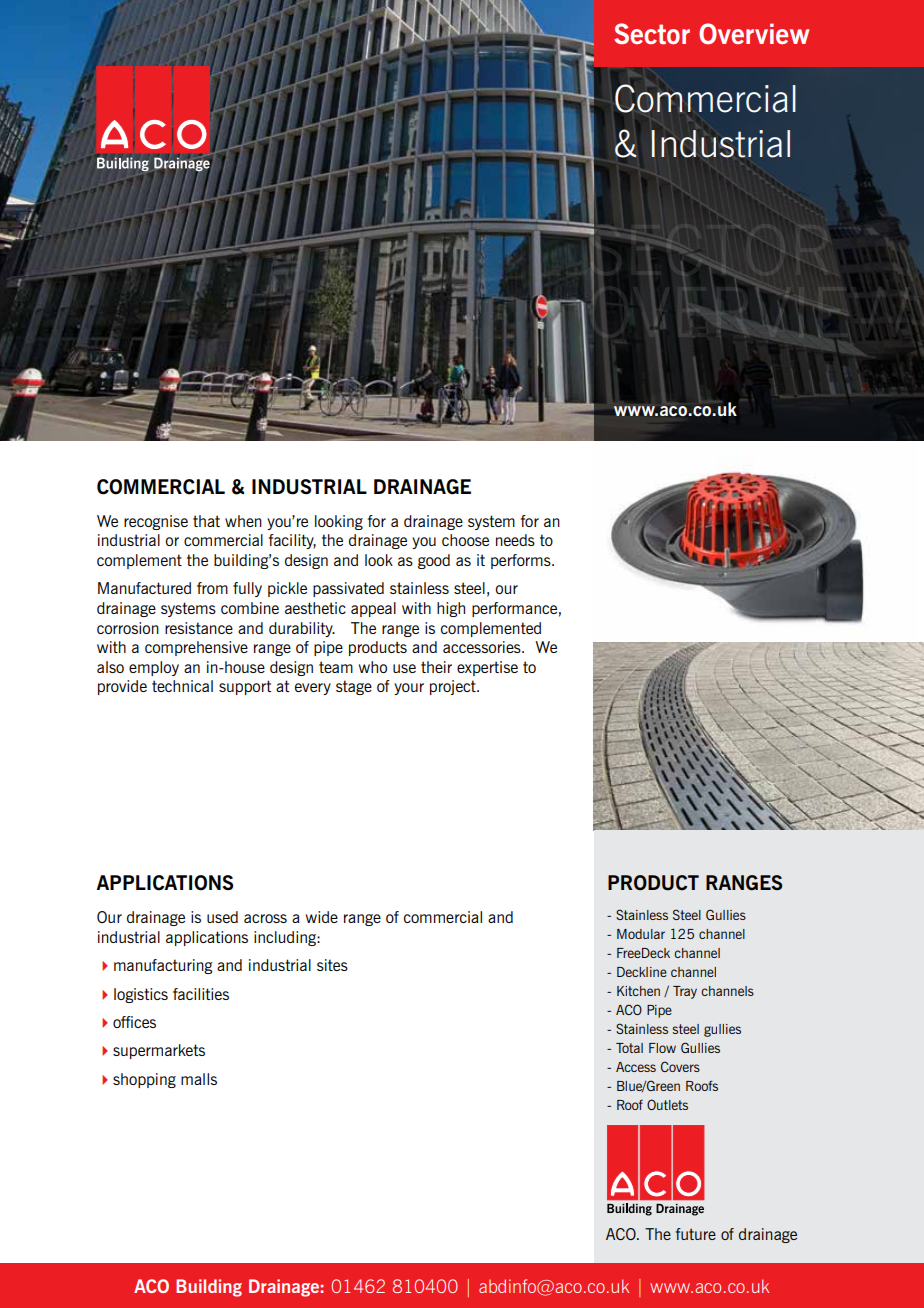 Image resolution: width=924 pixels, height=1308 pixels. What do you see at coordinates (522, 561) in the page?
I see `performs` at bounding box center [522, 561].
